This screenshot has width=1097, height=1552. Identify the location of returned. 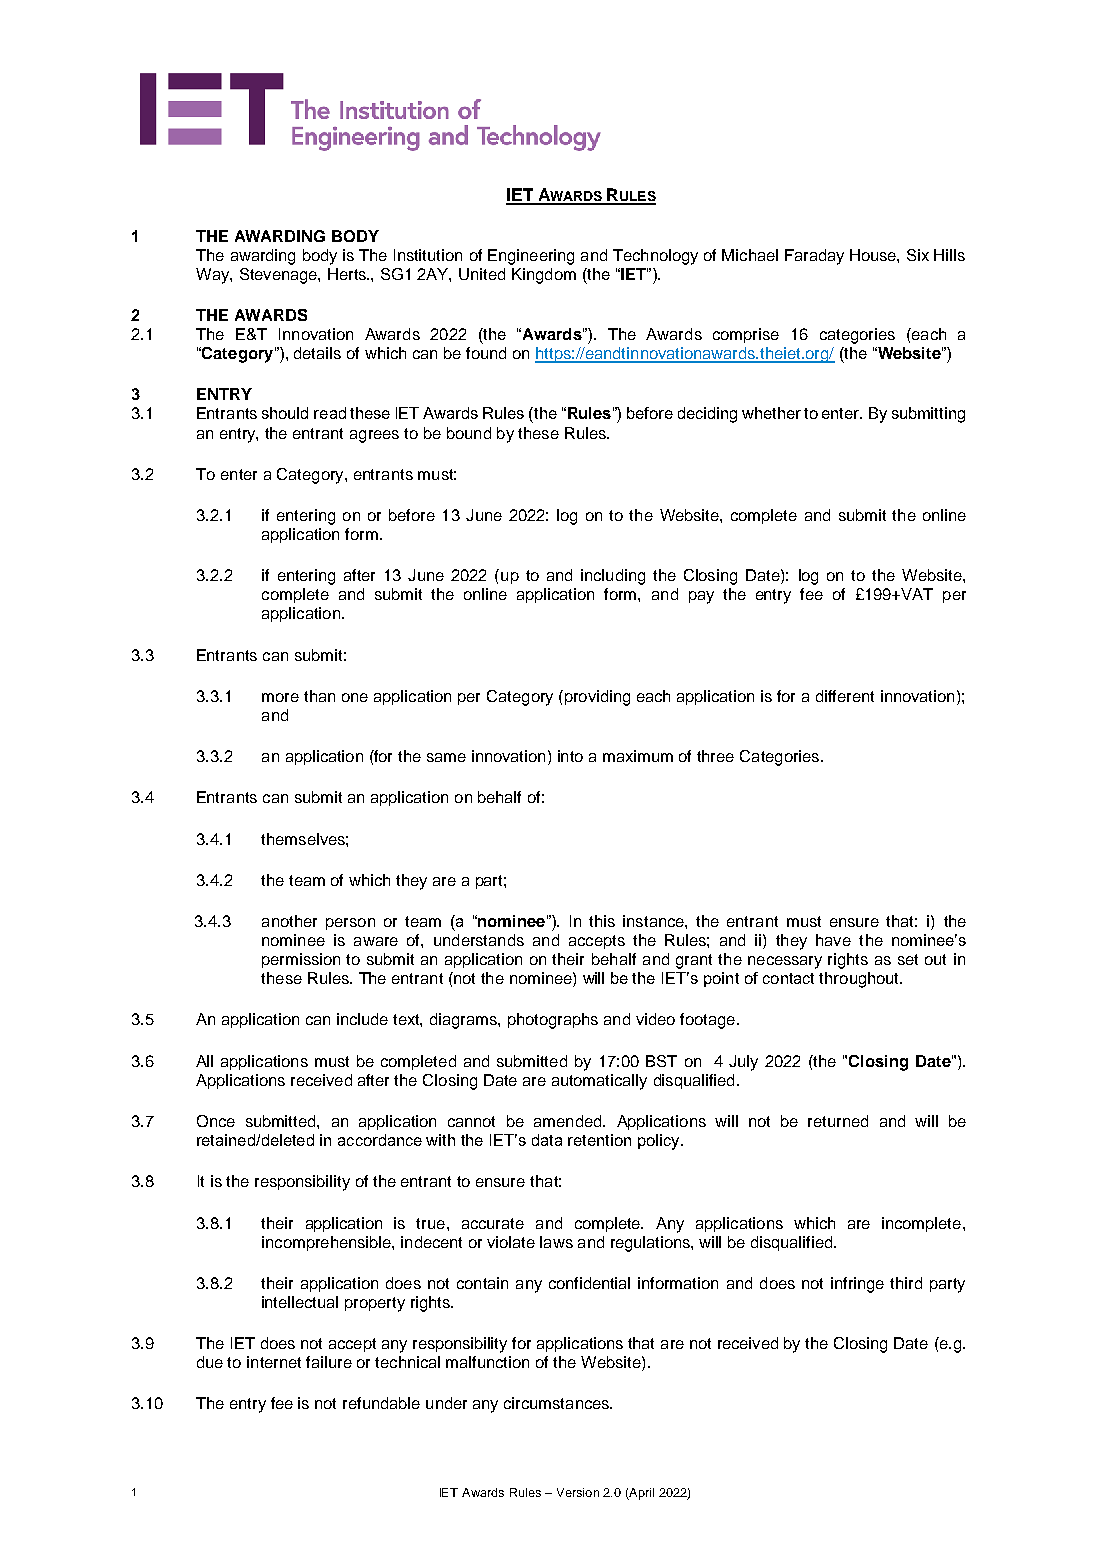
(838, 1121).
